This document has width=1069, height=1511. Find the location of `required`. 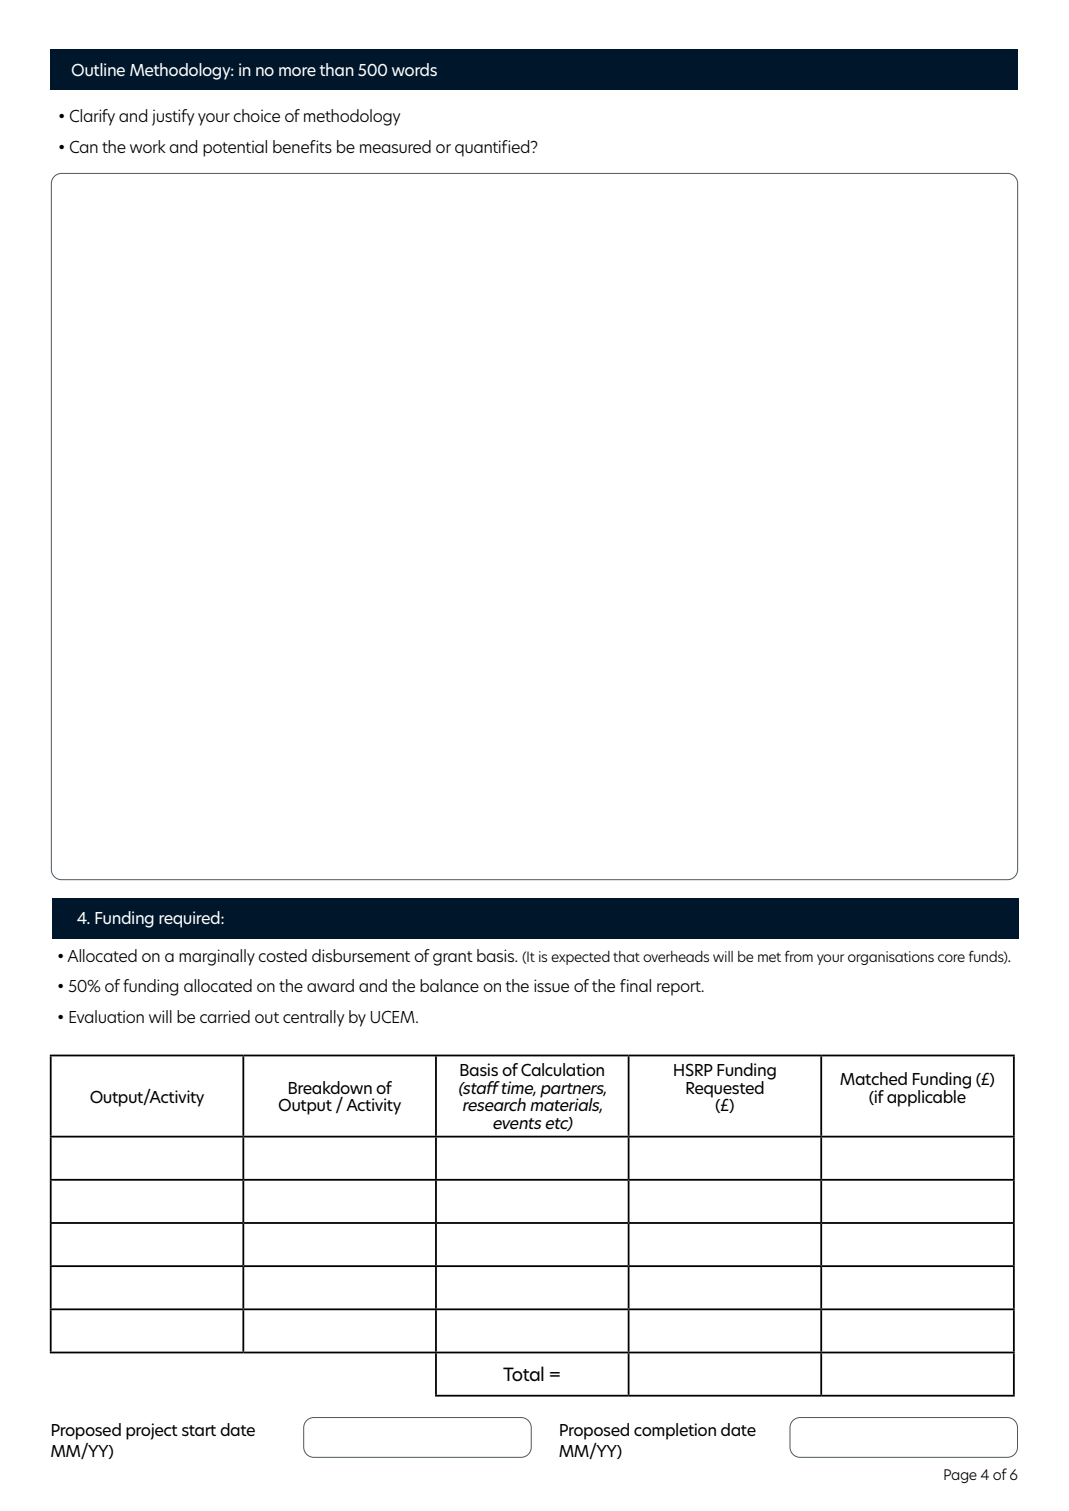

required is located at coordinates (190, 919).
